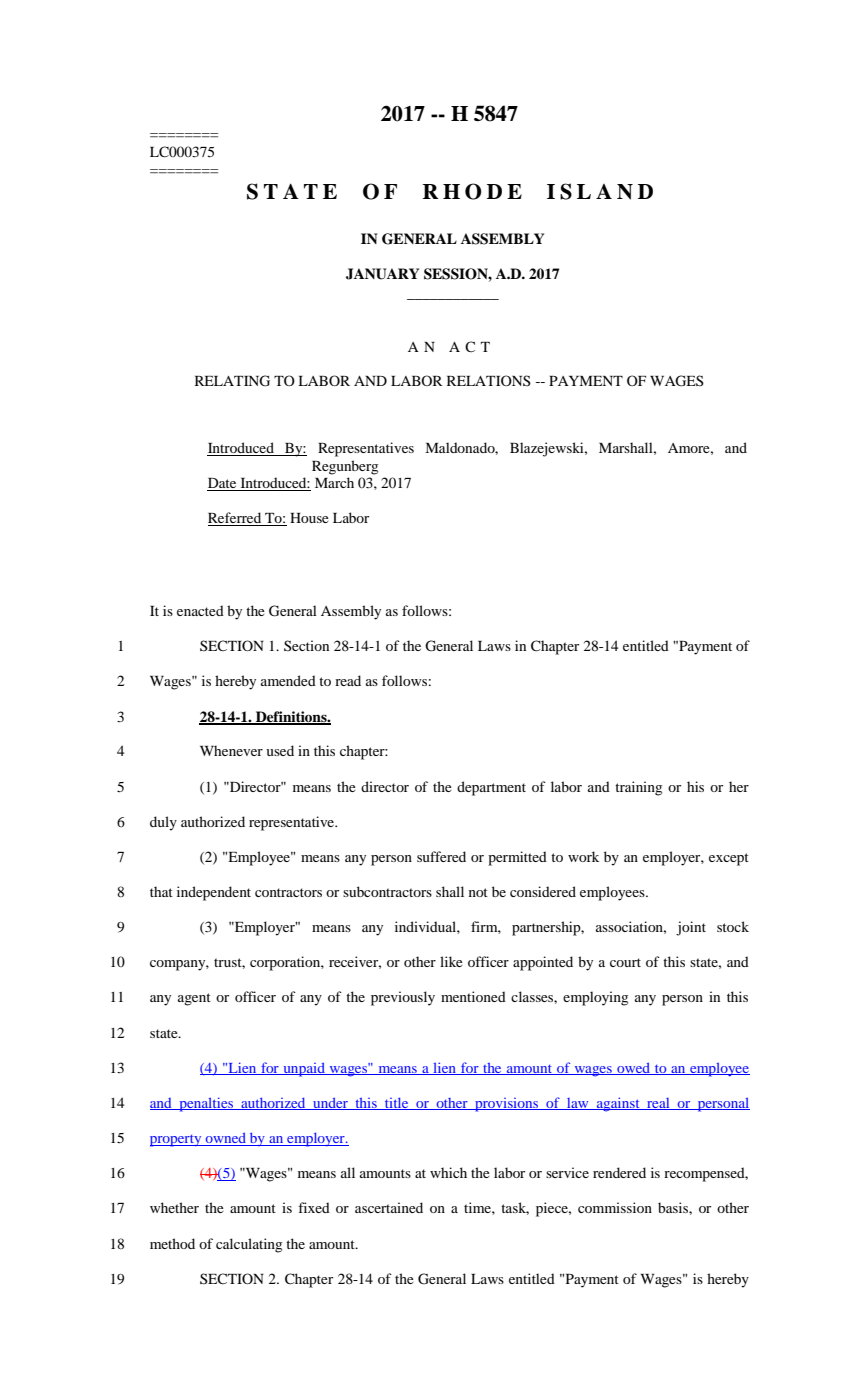 The height and width of the image is (1400, 849). Describe the element at coordinates (232, 381) in the image. I see `RELATING` at that location.
